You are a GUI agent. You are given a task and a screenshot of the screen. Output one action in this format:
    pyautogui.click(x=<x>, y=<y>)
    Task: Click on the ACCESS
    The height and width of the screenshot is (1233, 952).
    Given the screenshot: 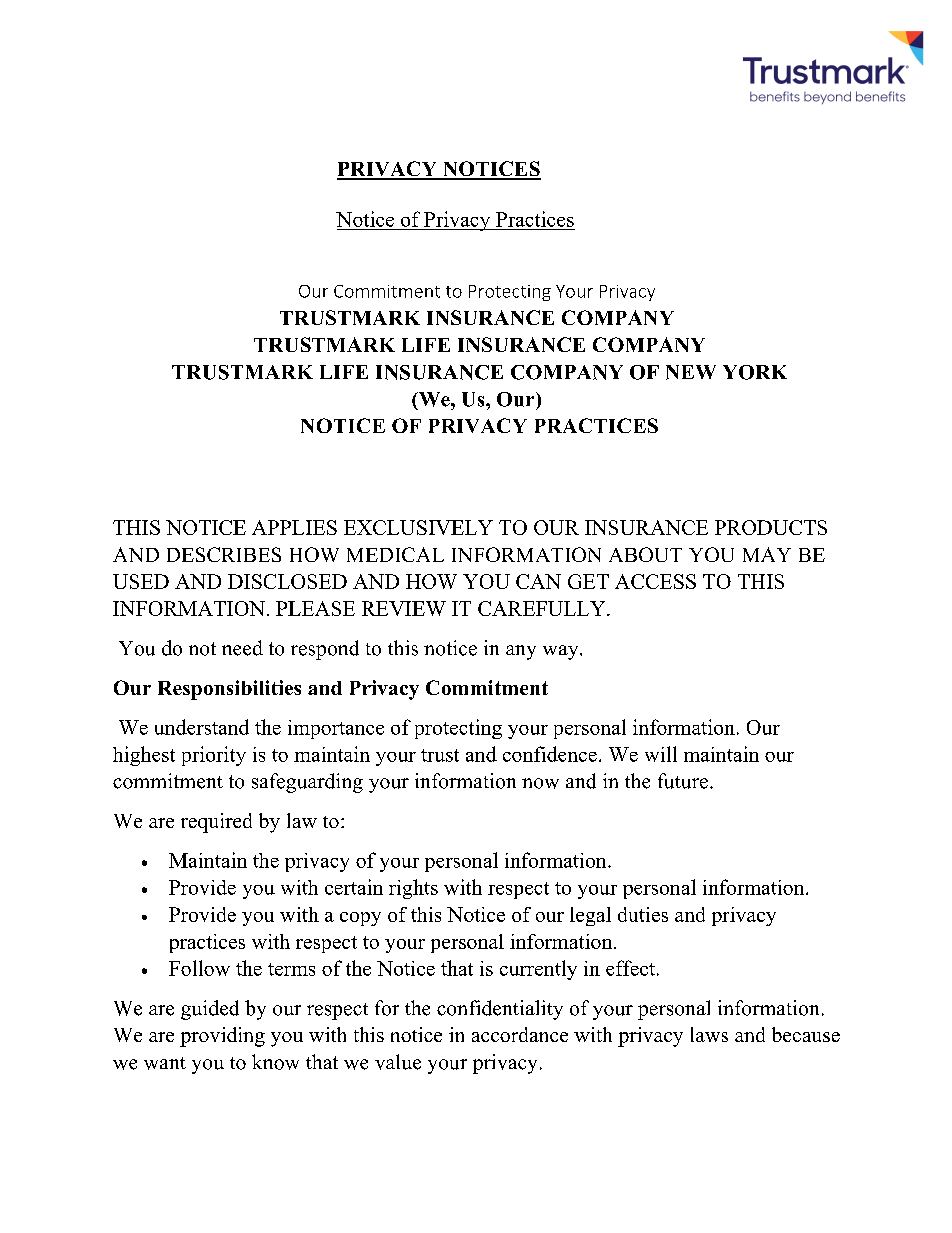 What is the action you would take?
    pyautogui.click(x=655, y=581)
